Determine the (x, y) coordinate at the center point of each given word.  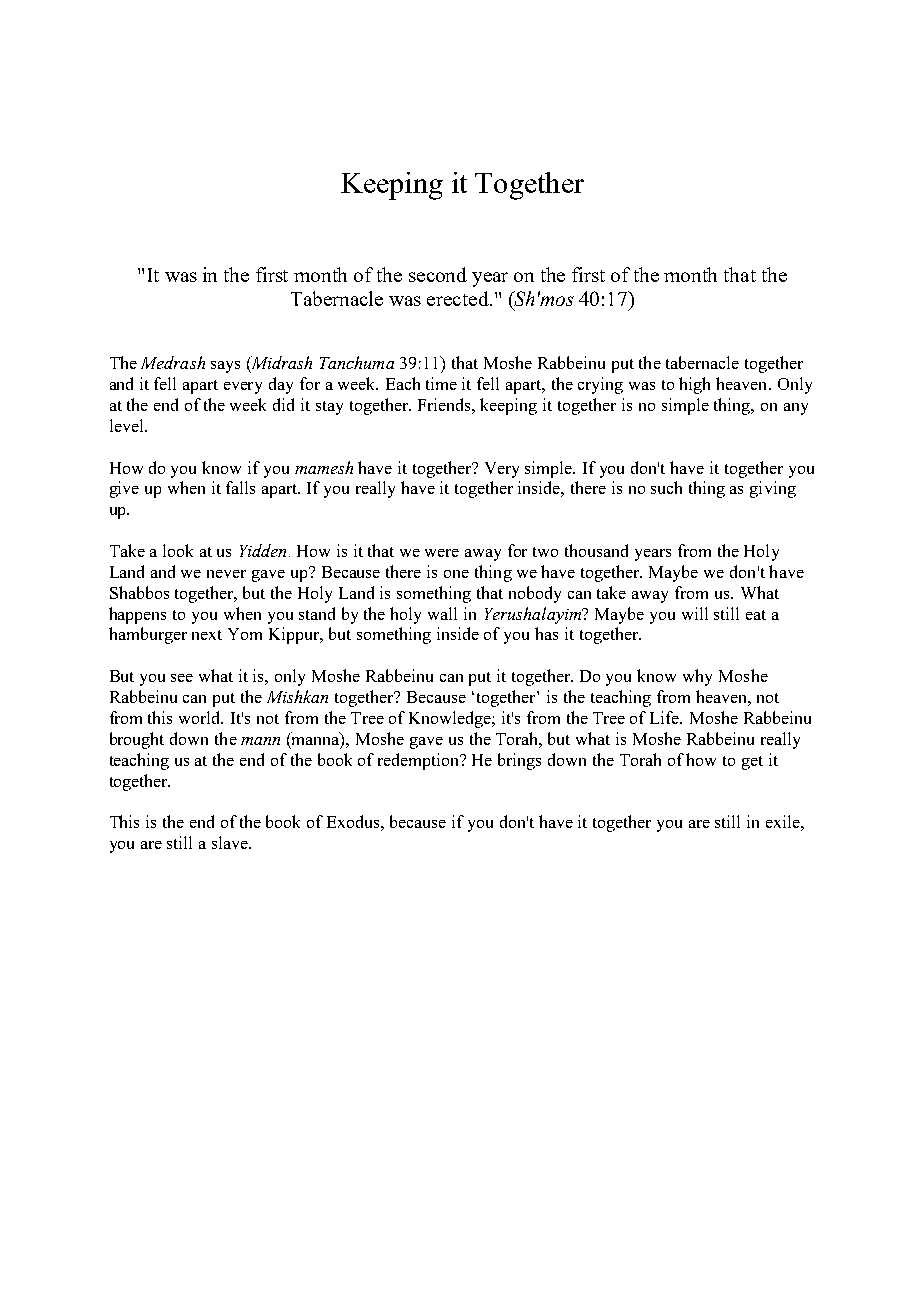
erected (459, 298)
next (207, 635)
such (666, 487)
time (441, 383)
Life (666, 717)
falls (240, 487)
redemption (420, 761)
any (796, 409)
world (201, 717)
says (225, 367)
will (695, 613)
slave (231, 842)
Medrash (173, 362)
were (442, 553)
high (694, 385)
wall (442, 613)
